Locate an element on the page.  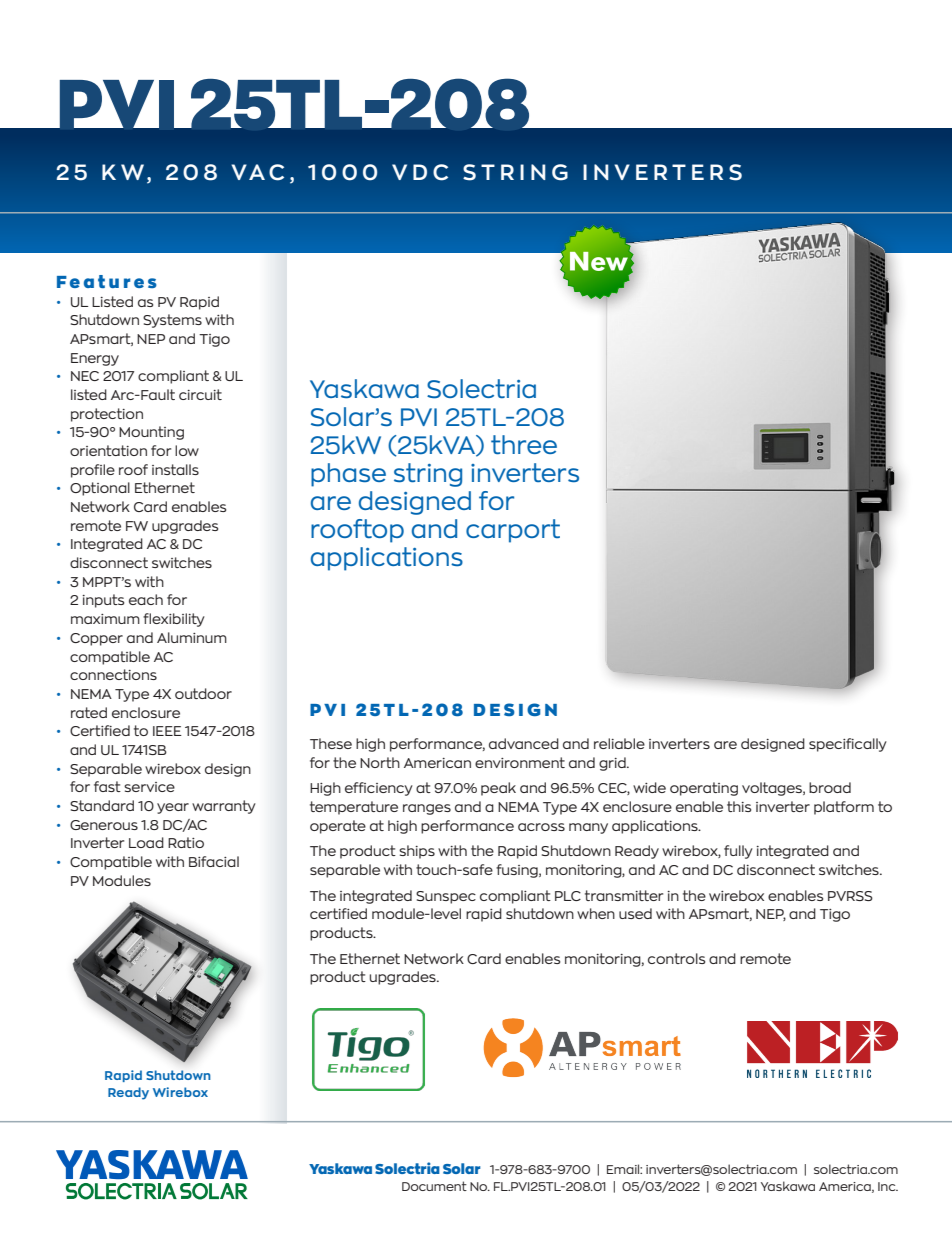
specifically is located at coordinates (848, 745).
